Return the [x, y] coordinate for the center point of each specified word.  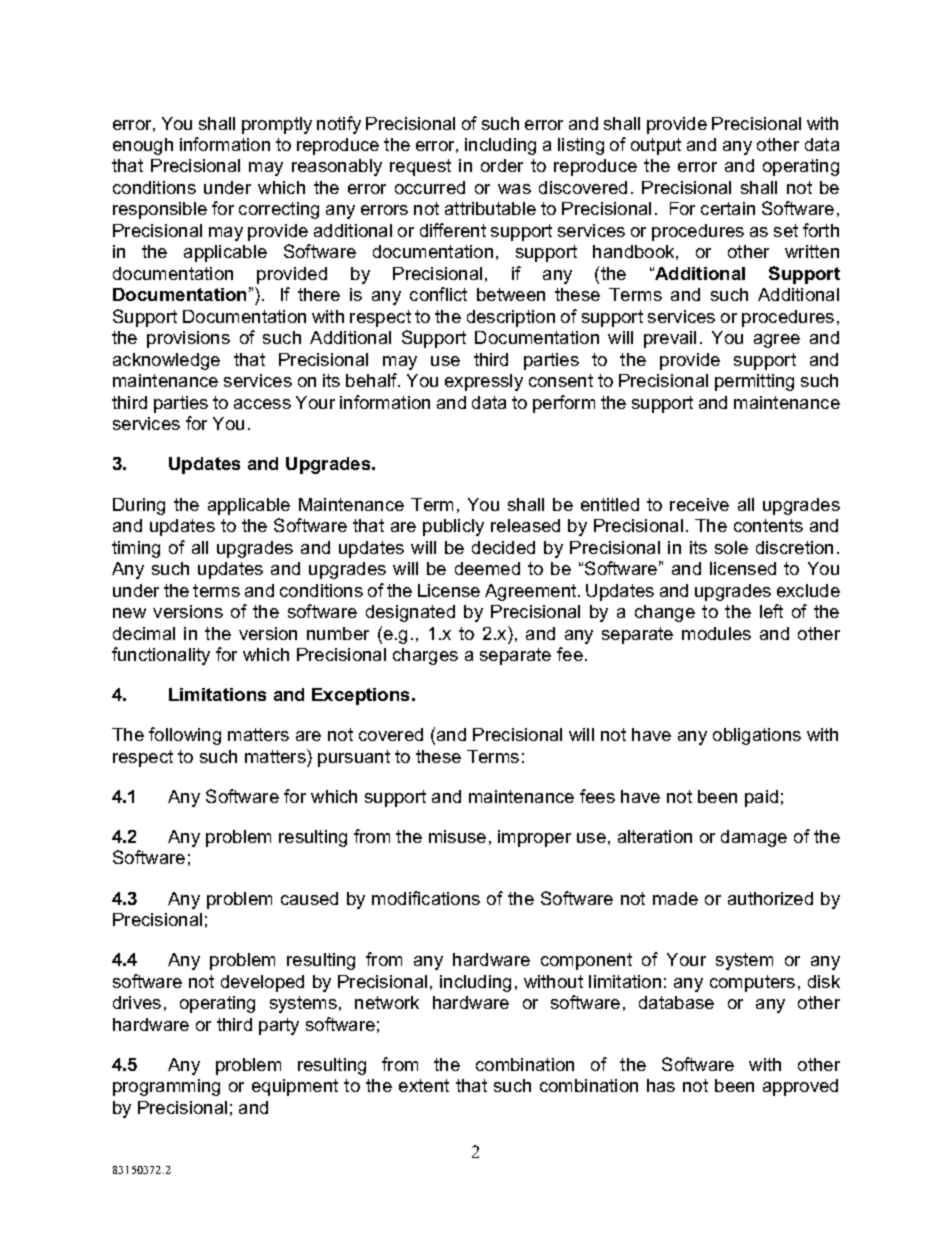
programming [166, 1087]
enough [143, 146]
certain [728, 208]
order [502, 165]
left [771, 611]
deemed [487, 568]
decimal [144, 633]
